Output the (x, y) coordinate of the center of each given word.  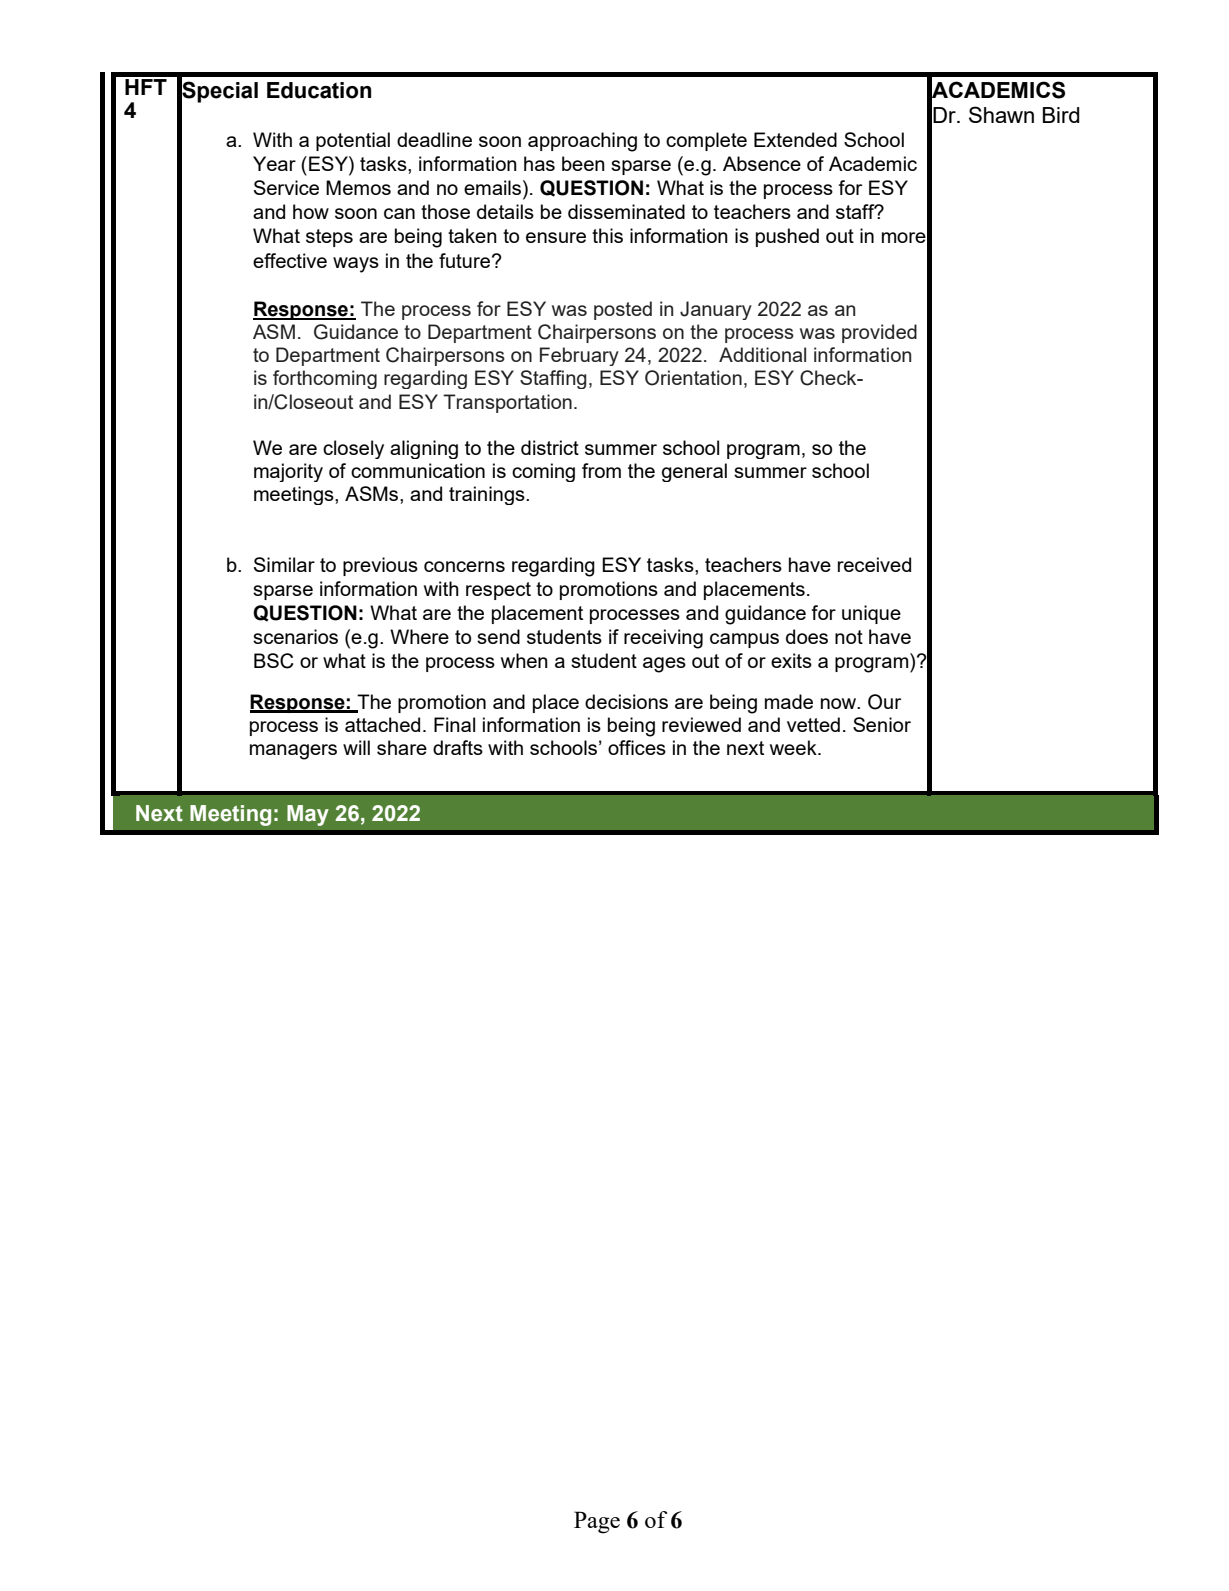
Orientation (693, 378)
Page (597, 1522)
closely (353, 449)
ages (664, 665)
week (794, 747)
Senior (882, 724)
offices (637, 747)
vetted (813, 724)
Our (884, 702)
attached (382, 724)
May (308, 815)
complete (706, 141)
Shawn (1001, 114)
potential (353, 141)
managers (293, 752)
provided (879, 333)
